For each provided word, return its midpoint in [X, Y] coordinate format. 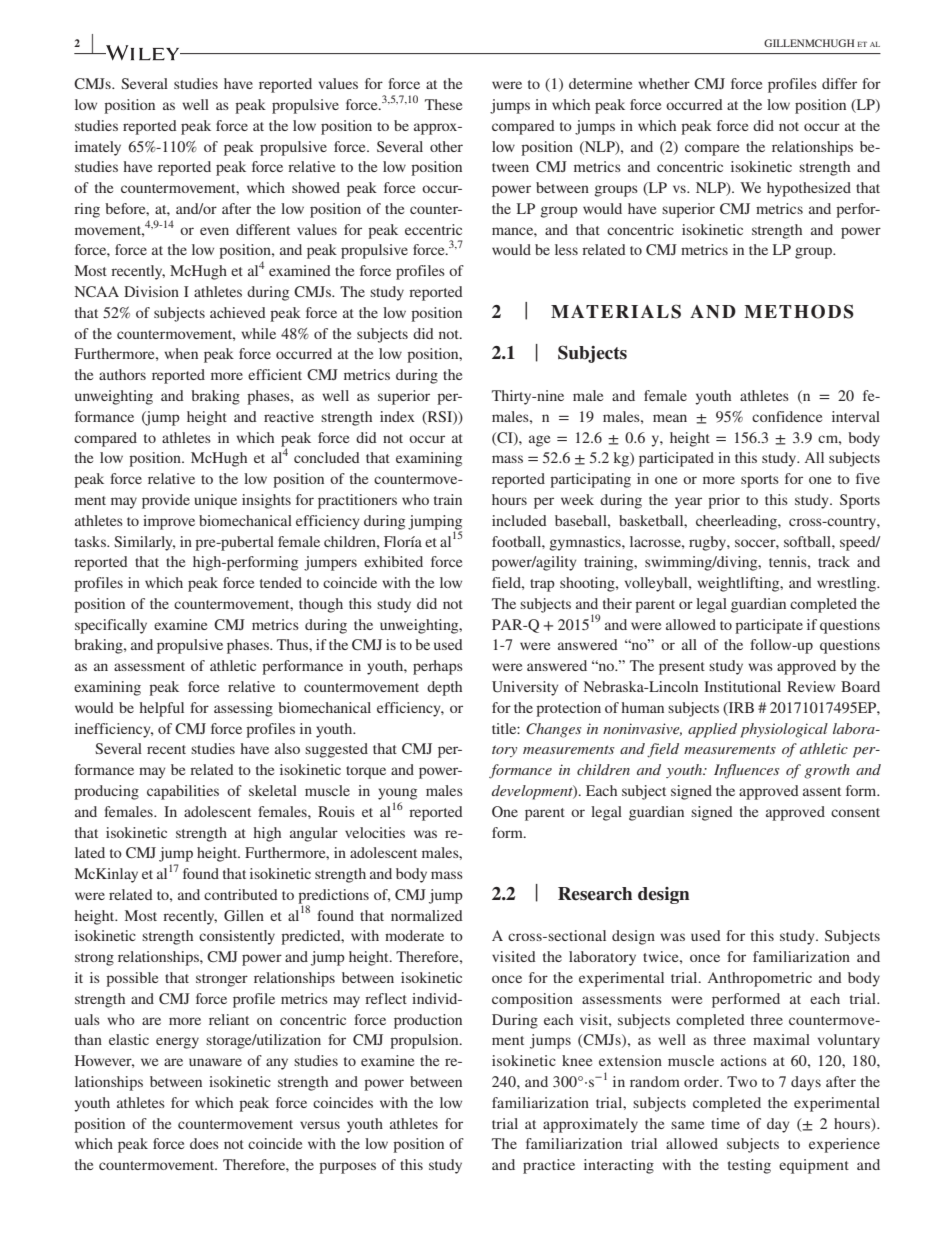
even [214, 231]
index [397, 416]
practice [549, 1166]
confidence [787, 416]
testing [749, 1166]
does [204, 1143]
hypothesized [809, 189]
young [397, 794]
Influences [746, 771]
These [443, 104]
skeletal [273, 790]
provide [166, 501]
